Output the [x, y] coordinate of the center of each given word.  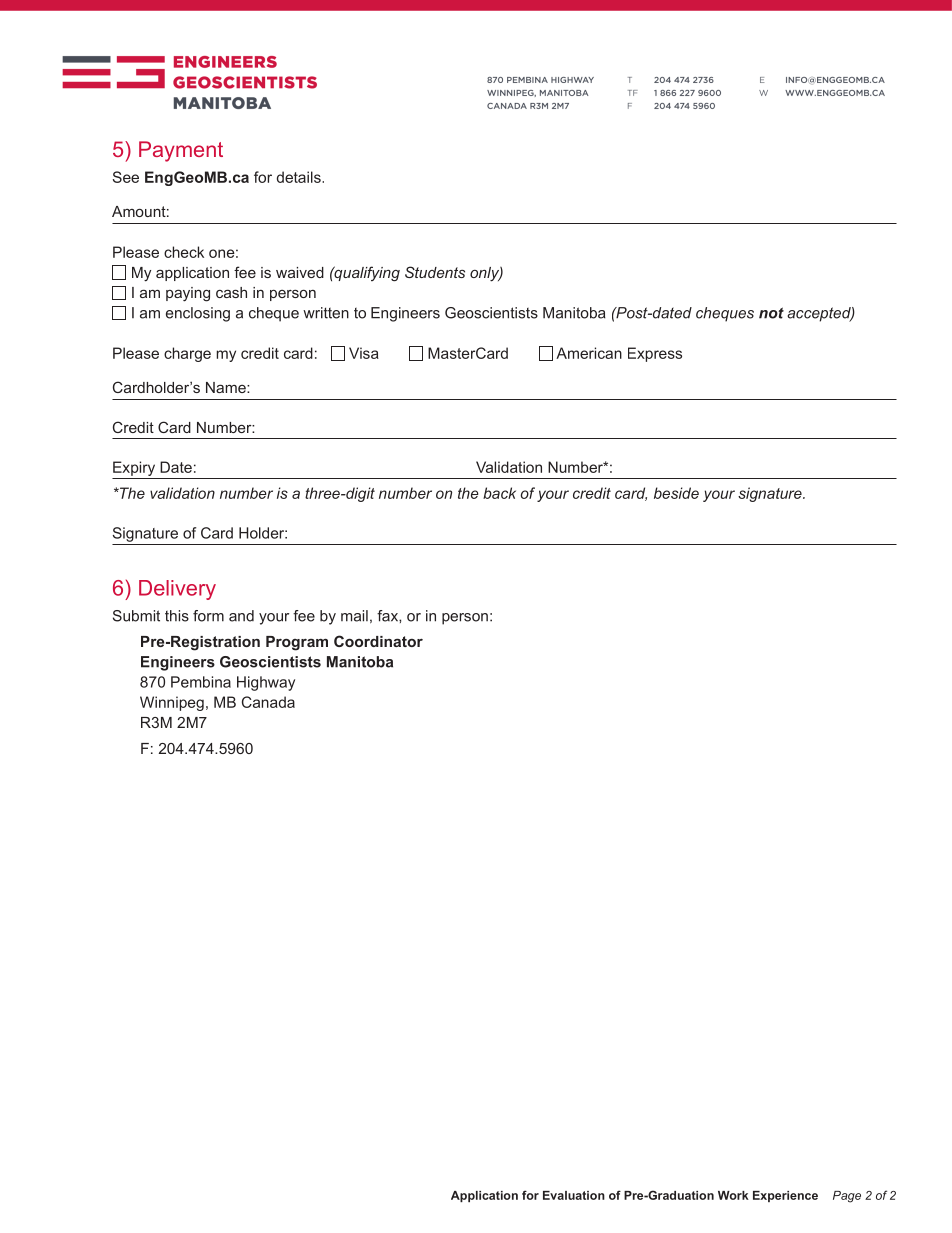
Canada [268, 702]
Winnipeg [172, 703]
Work [733, 1195]
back [499, 493]
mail [354, 616]
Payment [181, 151]
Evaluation [574, 1195]
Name [227, 387]
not [771, 313]
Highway [266, 683]
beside [676, 493]
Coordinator [378, 641]
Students [435, 272]
